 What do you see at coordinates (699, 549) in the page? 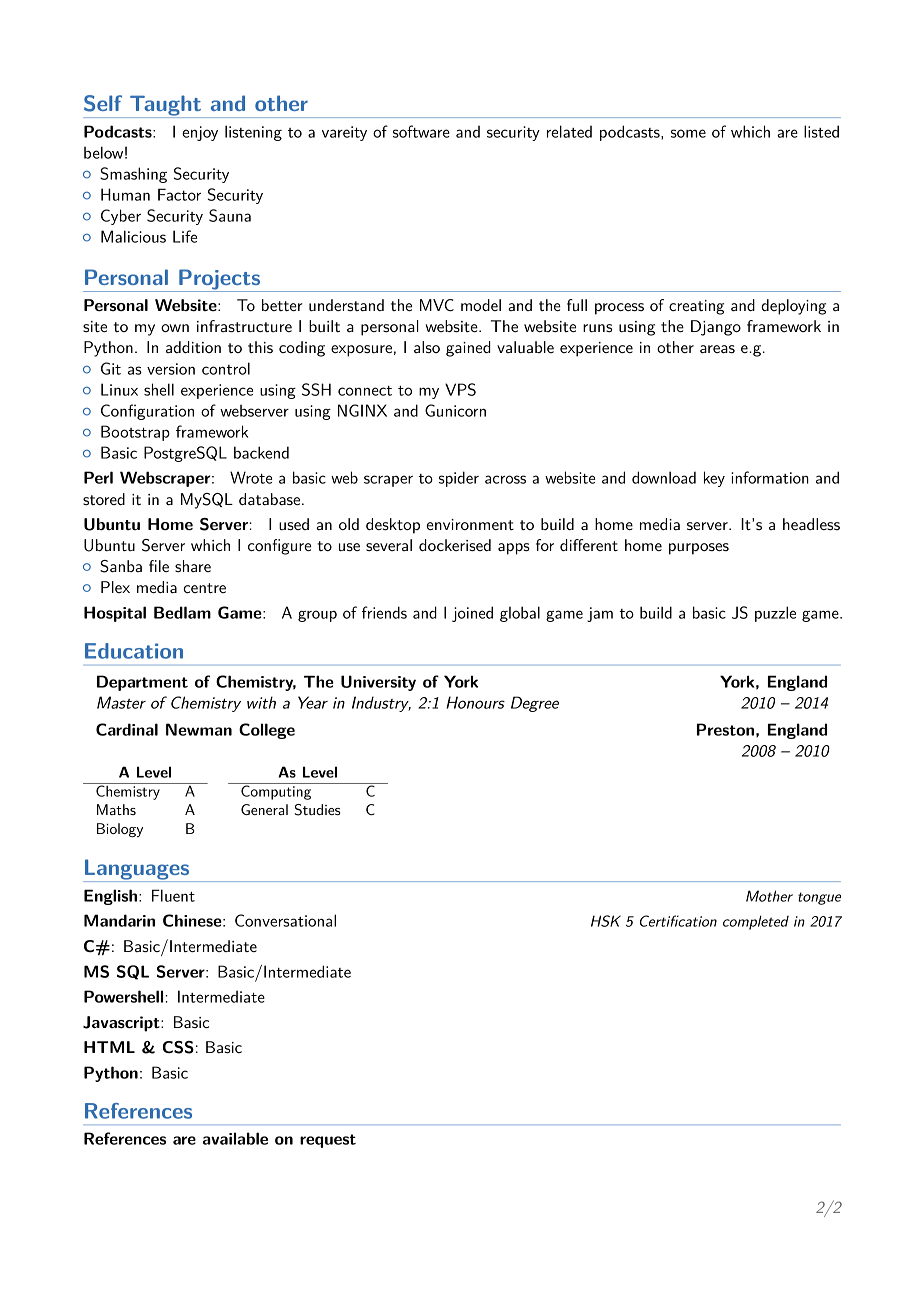
I see `purposes` at bounding box center [699, 549].
